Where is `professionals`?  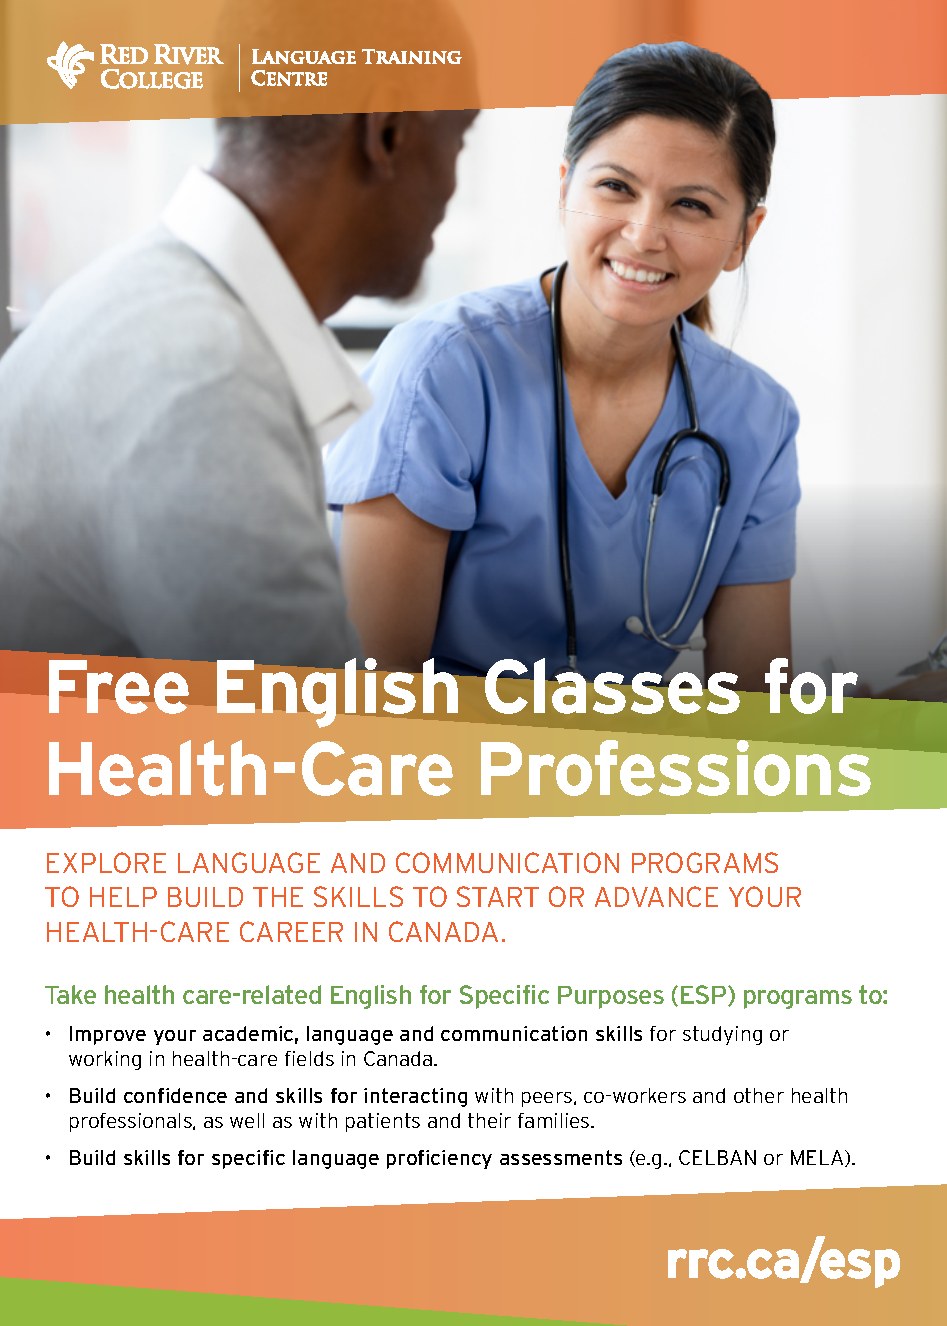 professionals is located at coordinates (132, 1122).
